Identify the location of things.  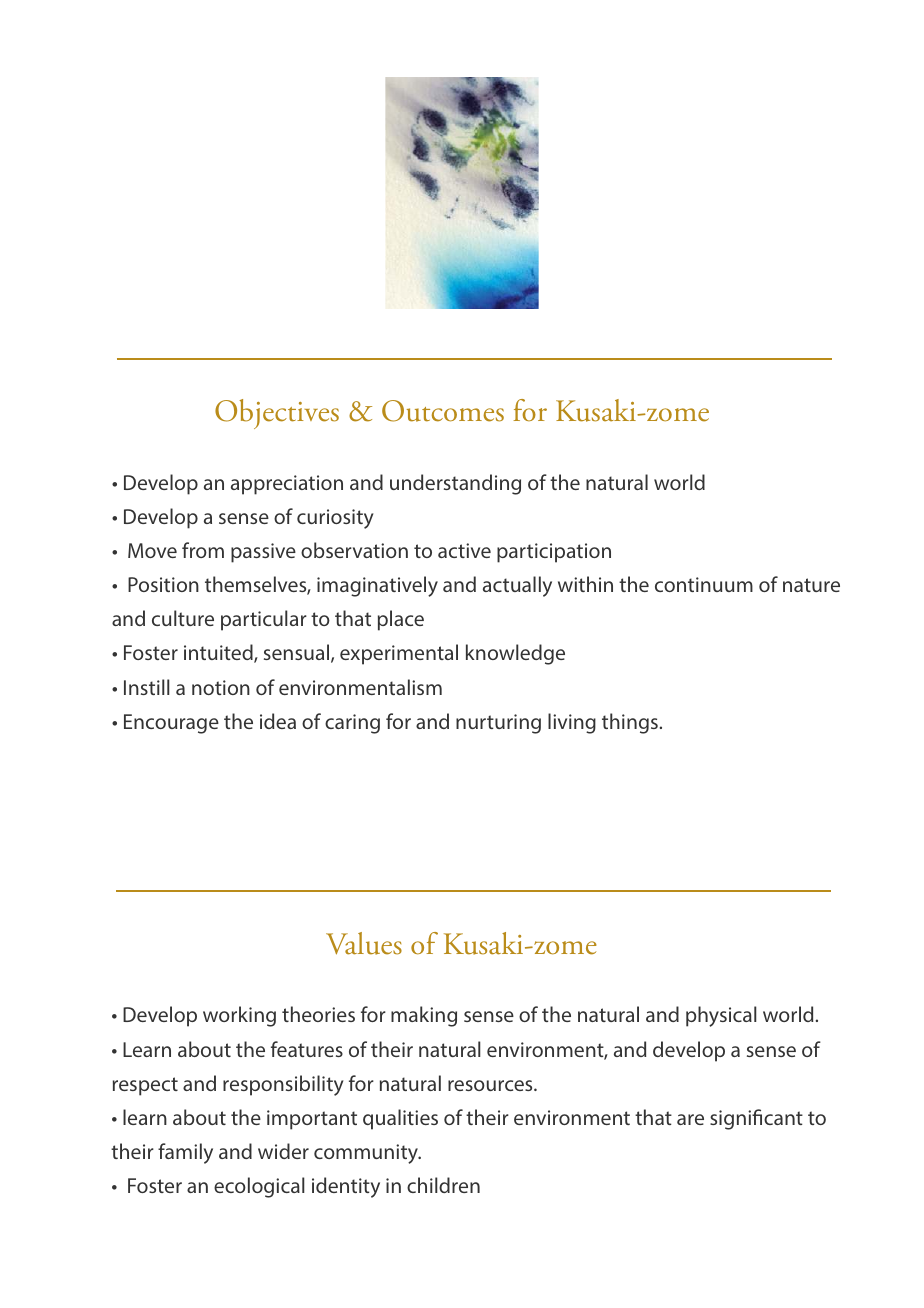
(630, 723).
